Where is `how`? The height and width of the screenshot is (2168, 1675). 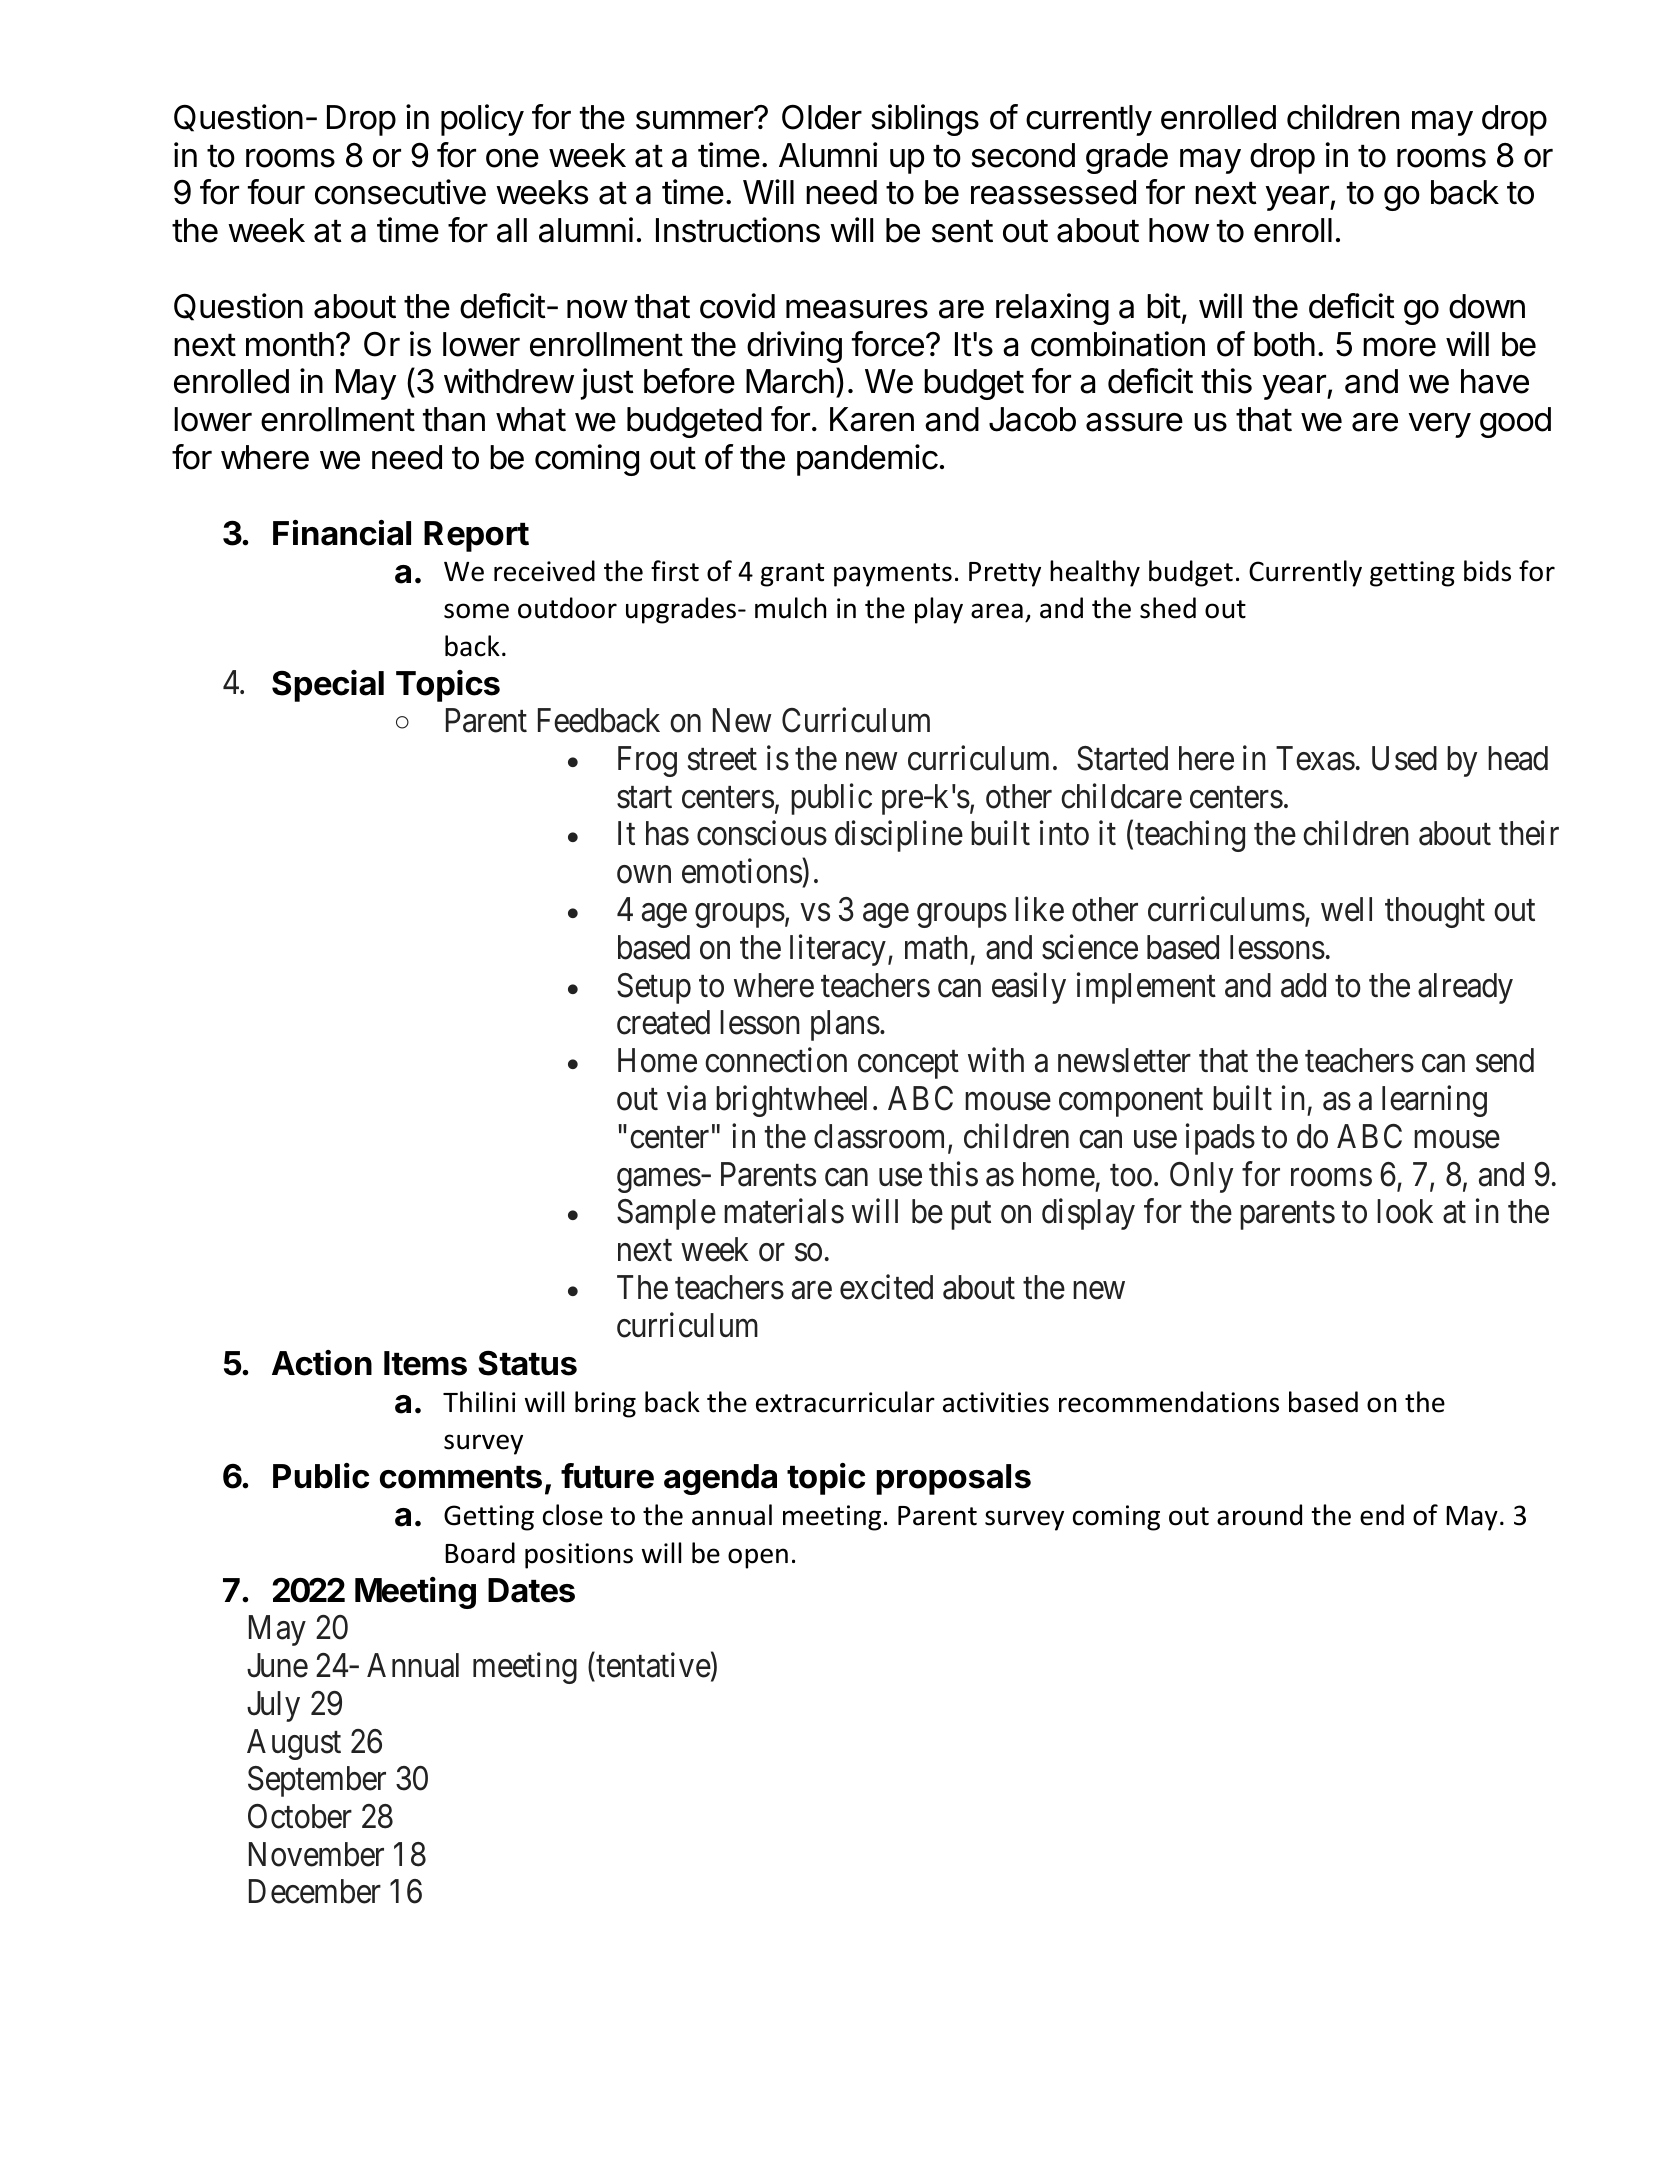 how is located at coordinates (1179, 230).
